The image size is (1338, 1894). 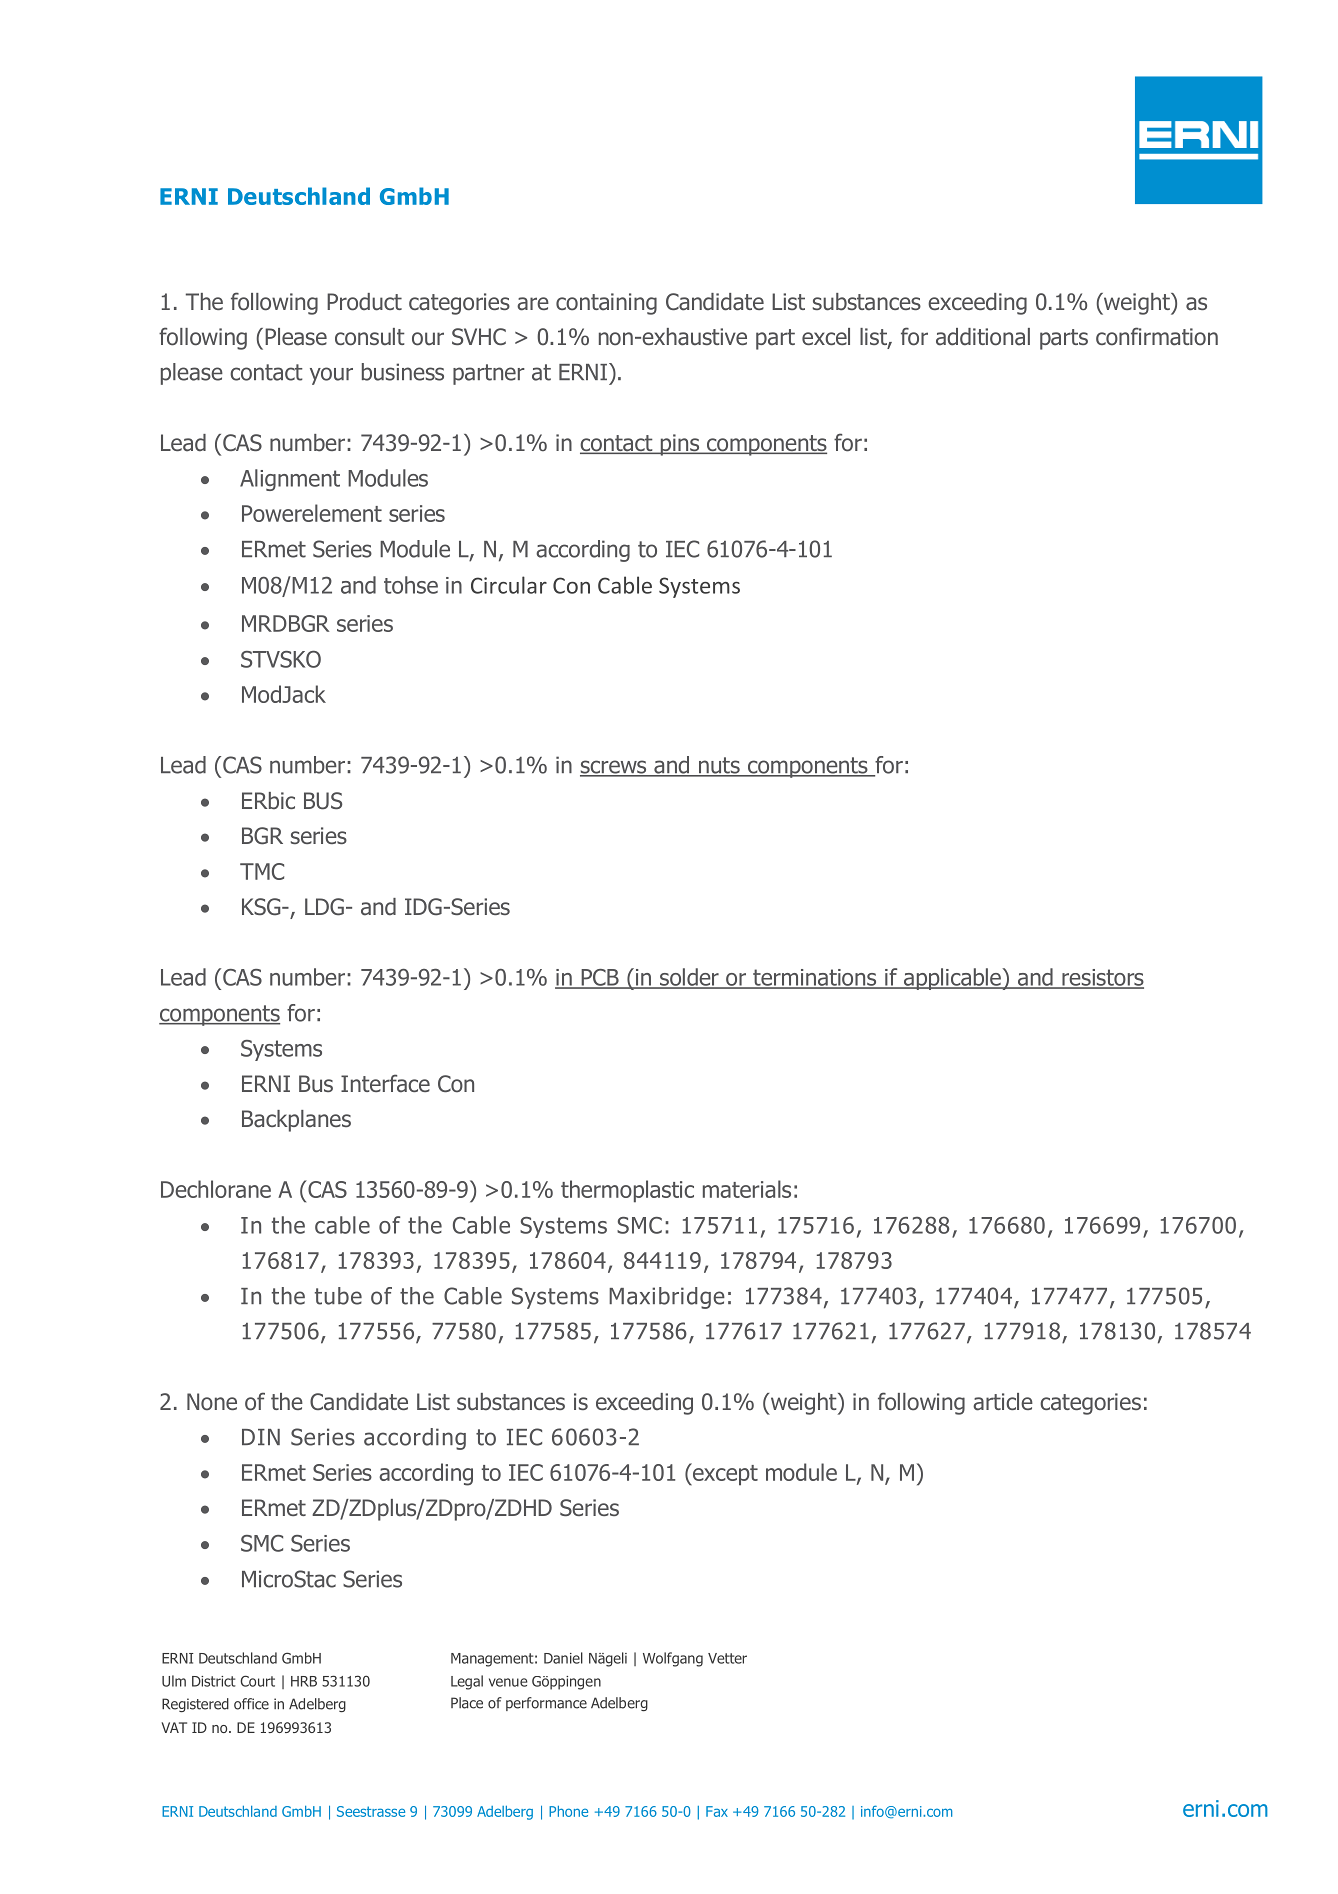 What do you see at coordinates (627, 1191) in the screenshot?
I see `thermoplastic` at bounding box center [627, 1191].
